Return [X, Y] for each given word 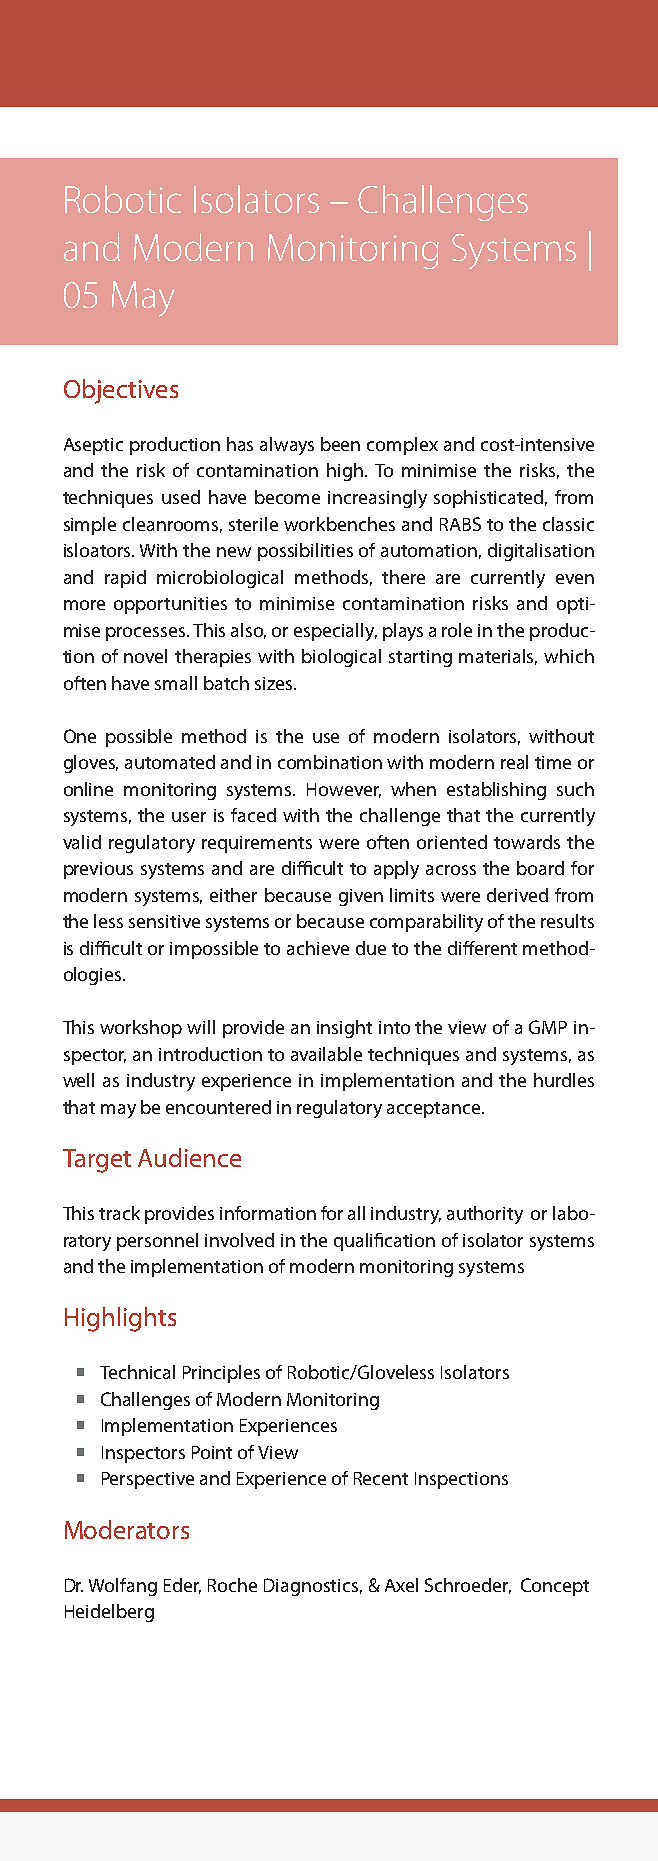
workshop [141, 1029]
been [340, 444]
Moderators [127, 1529]
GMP [548, 1027]
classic [568, 524]
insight [344, 1029]
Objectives [121, 391]
